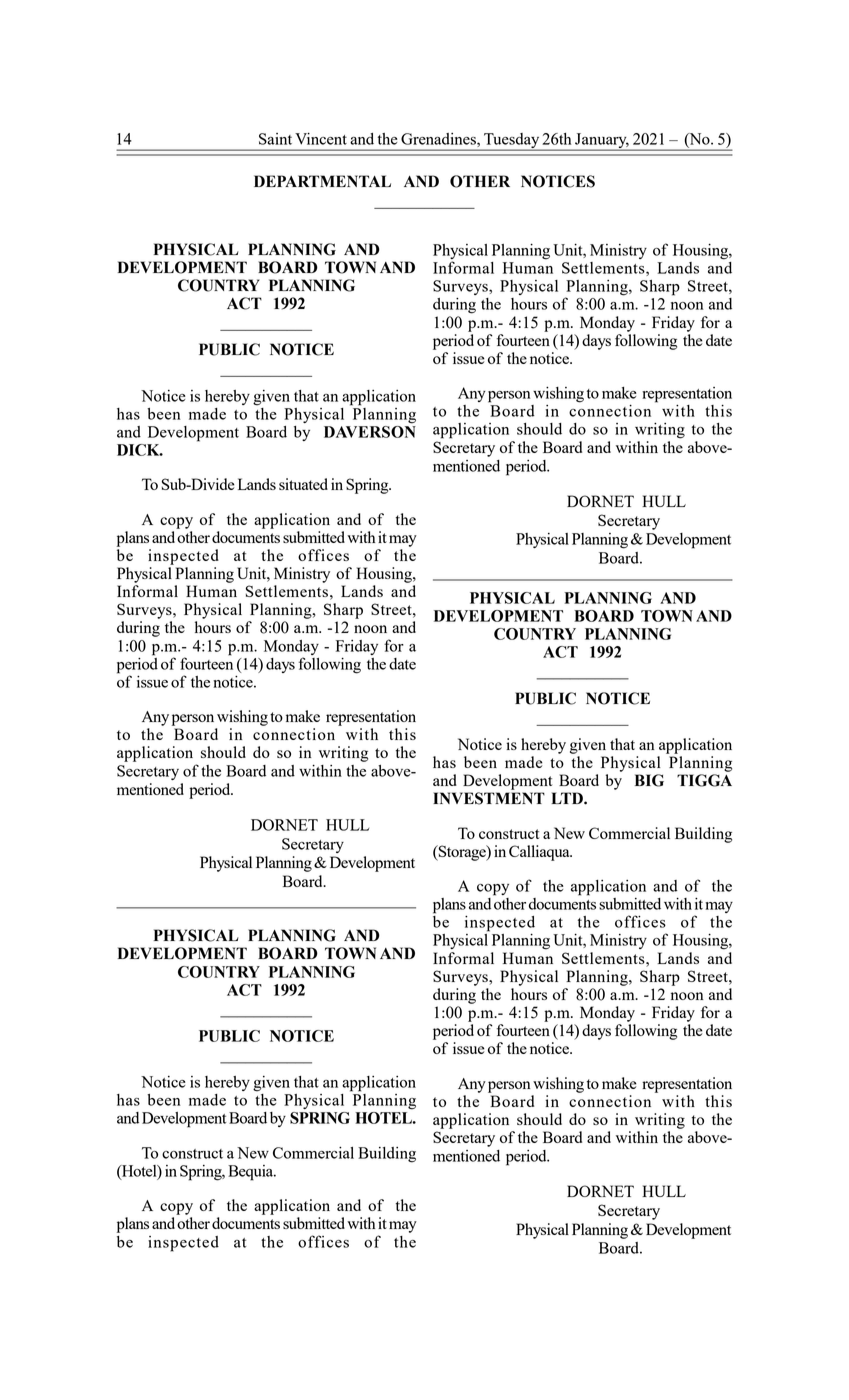  Describe the element at coordinates (275, 139) in the screenshot. I see `Saint` at that location.
